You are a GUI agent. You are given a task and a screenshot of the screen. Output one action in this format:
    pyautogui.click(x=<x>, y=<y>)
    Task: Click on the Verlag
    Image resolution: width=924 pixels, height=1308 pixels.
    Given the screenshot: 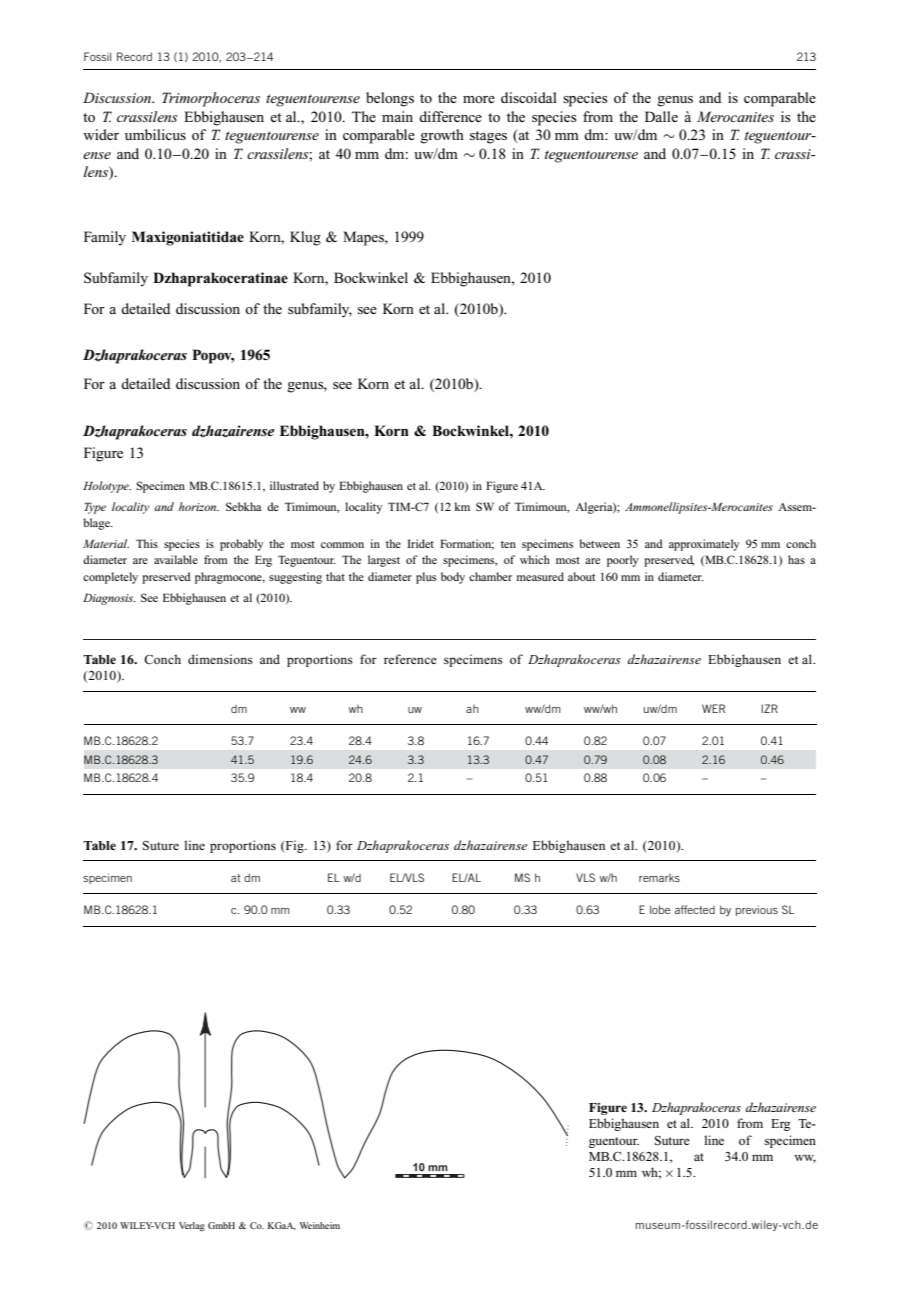 What is the action you would take?
    pyautogui.click(x=192, y=1226)
